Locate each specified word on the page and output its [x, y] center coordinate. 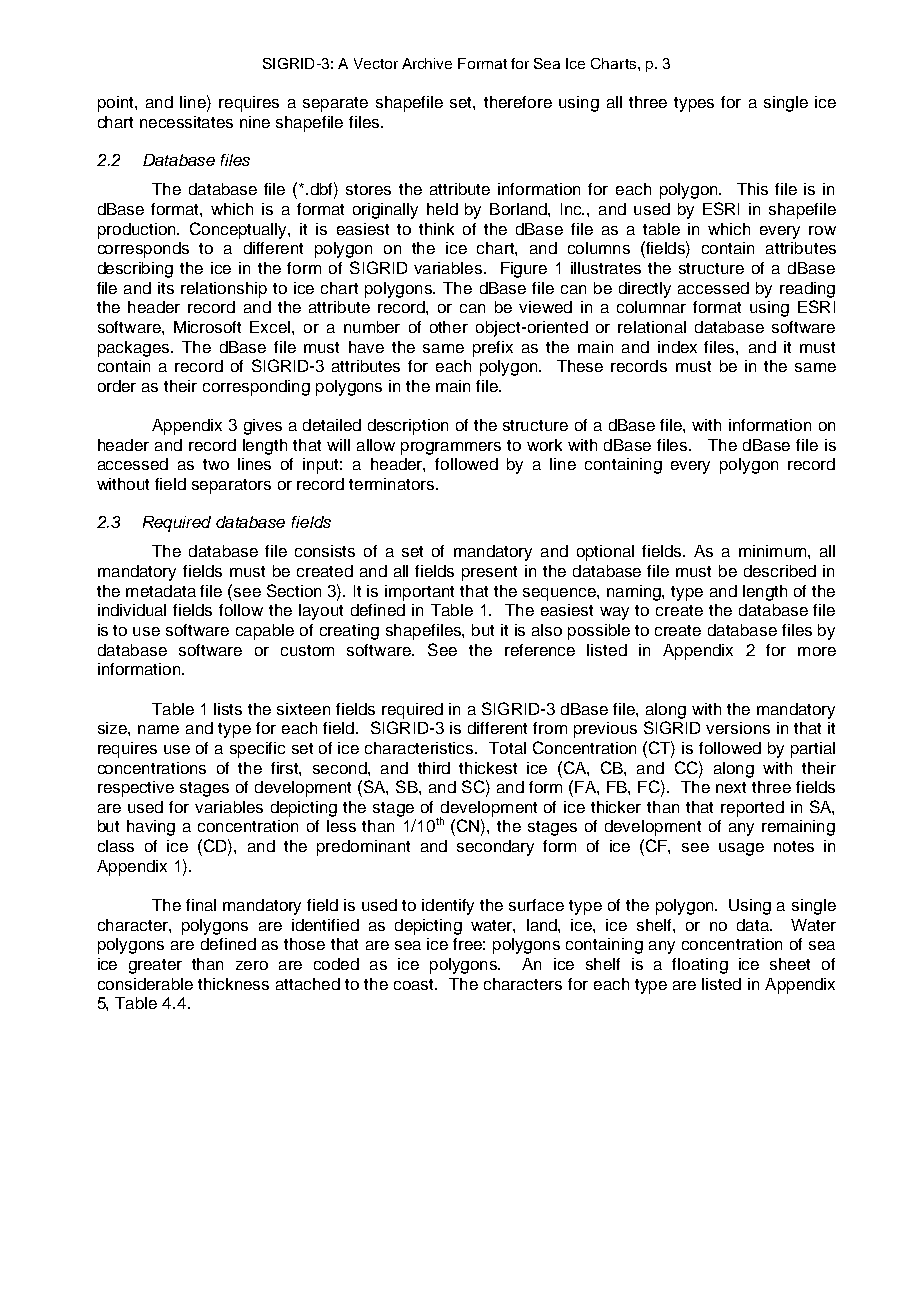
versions [738, 728]
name [158, 729]
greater [155, 966]
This [752, 189]
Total [507, 748]
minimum [774, 551]
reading [807, 290]
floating [700, 966]
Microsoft [207, 327]
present [489, 573]
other [449, 327]
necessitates [186, 122]
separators [231, 486]
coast [415, 984]
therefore [518, 102]
